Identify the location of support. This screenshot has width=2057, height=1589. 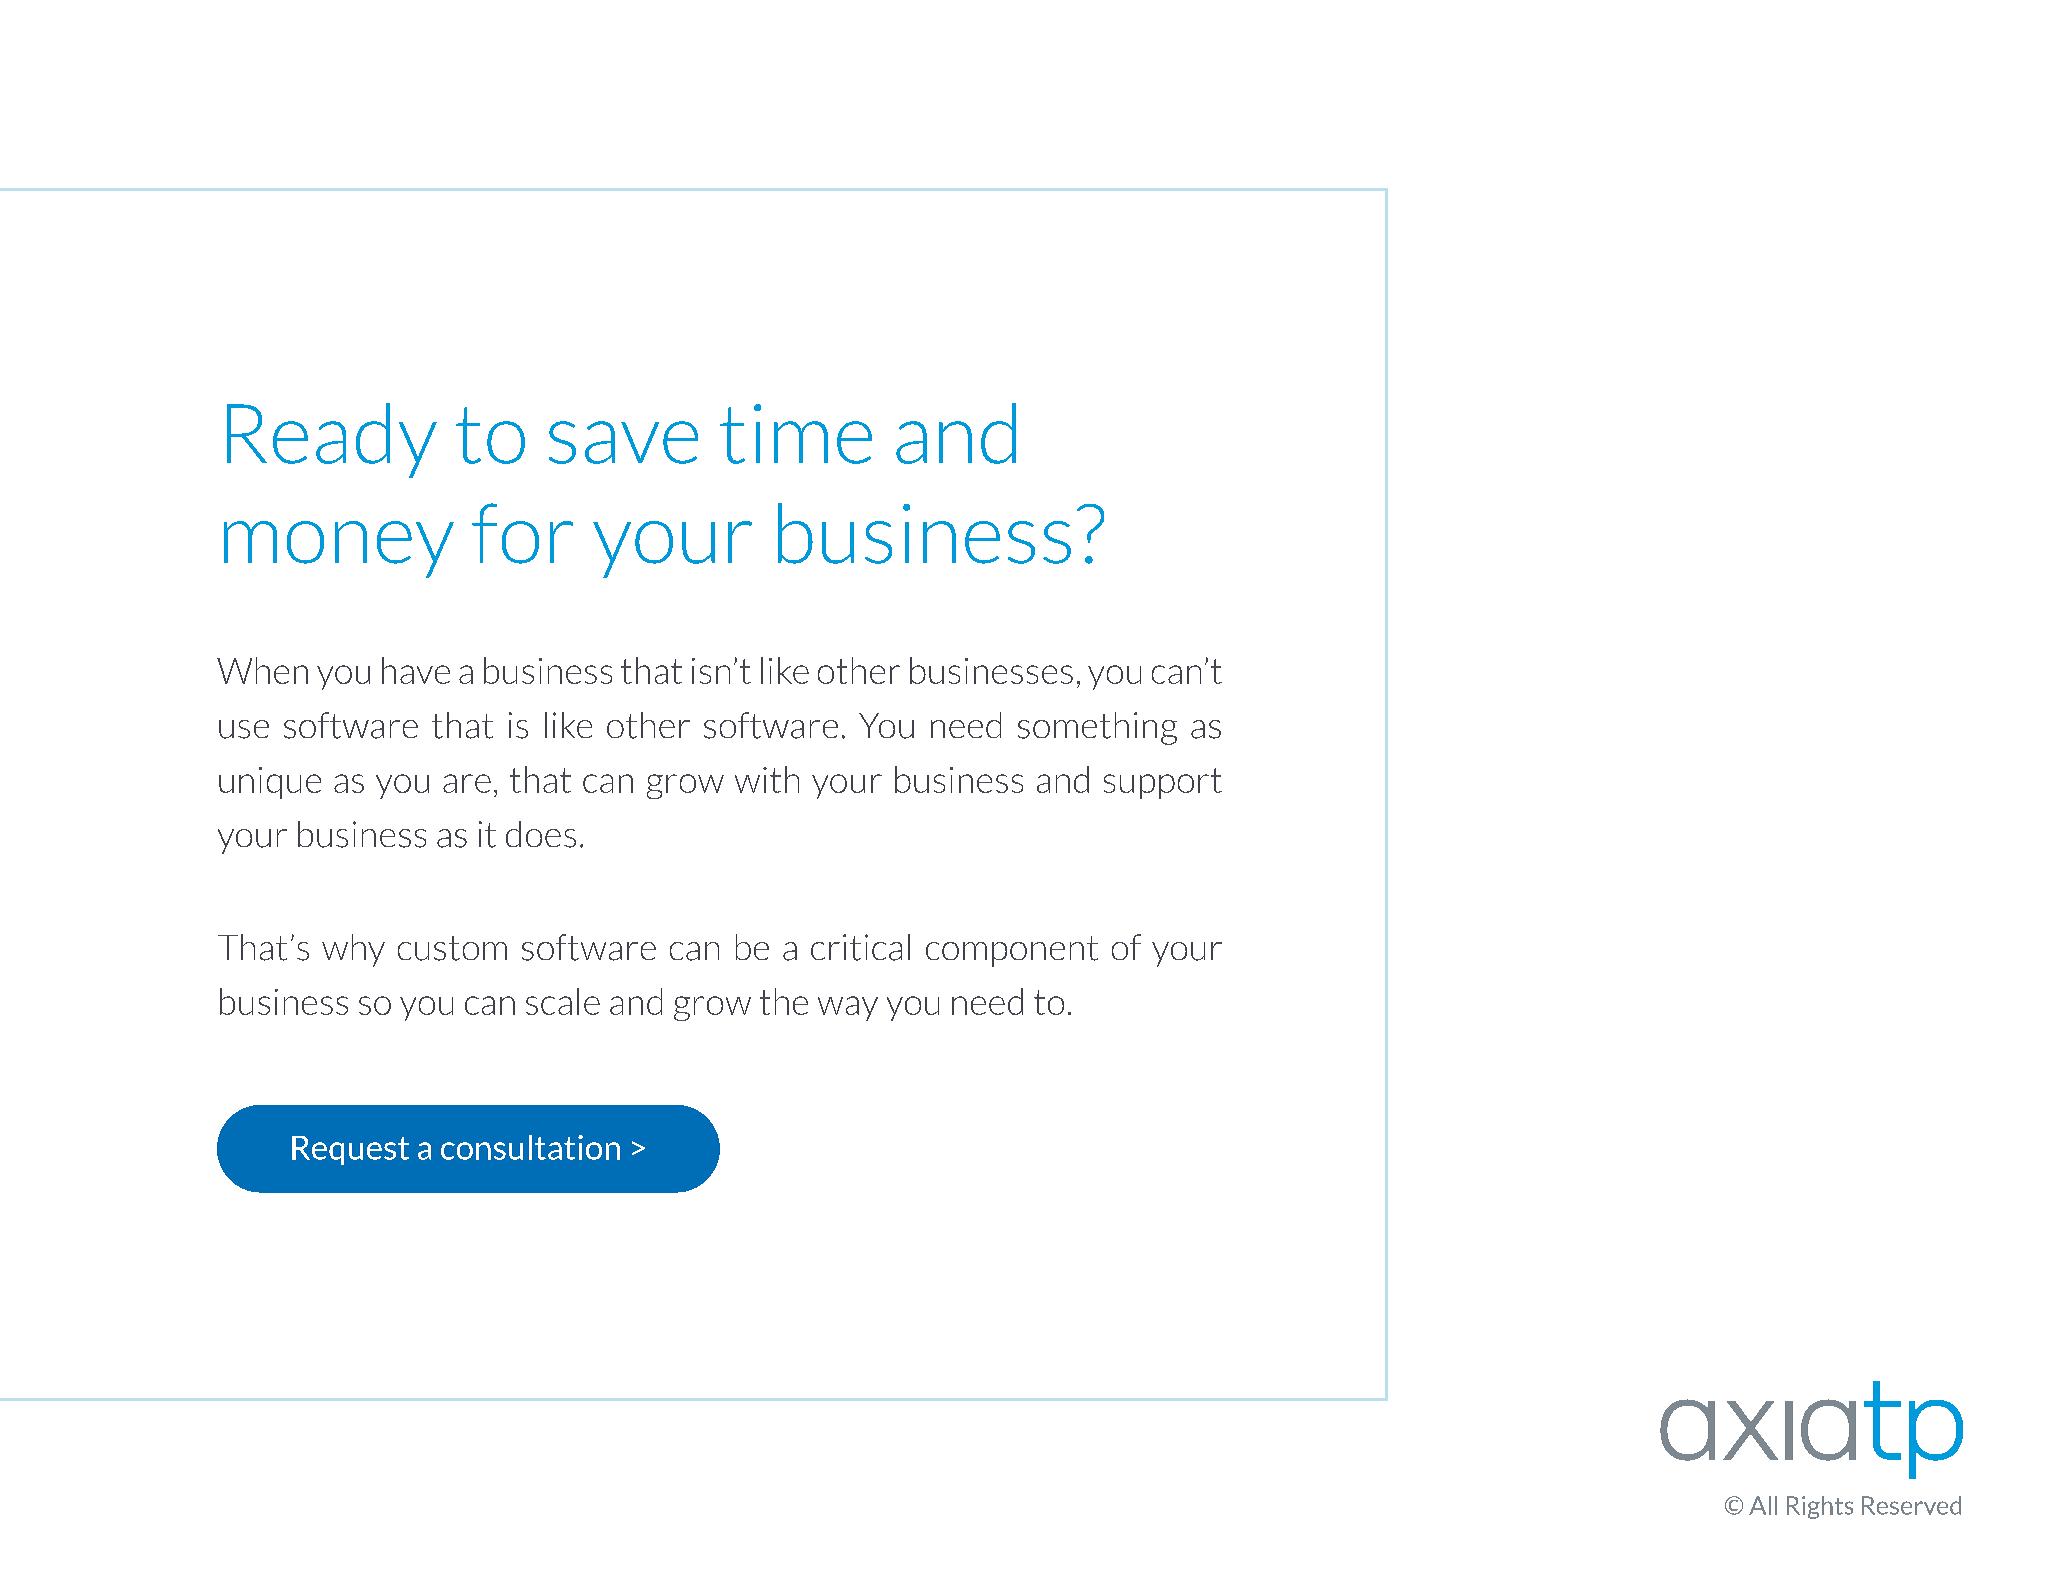
(1163, 783).
